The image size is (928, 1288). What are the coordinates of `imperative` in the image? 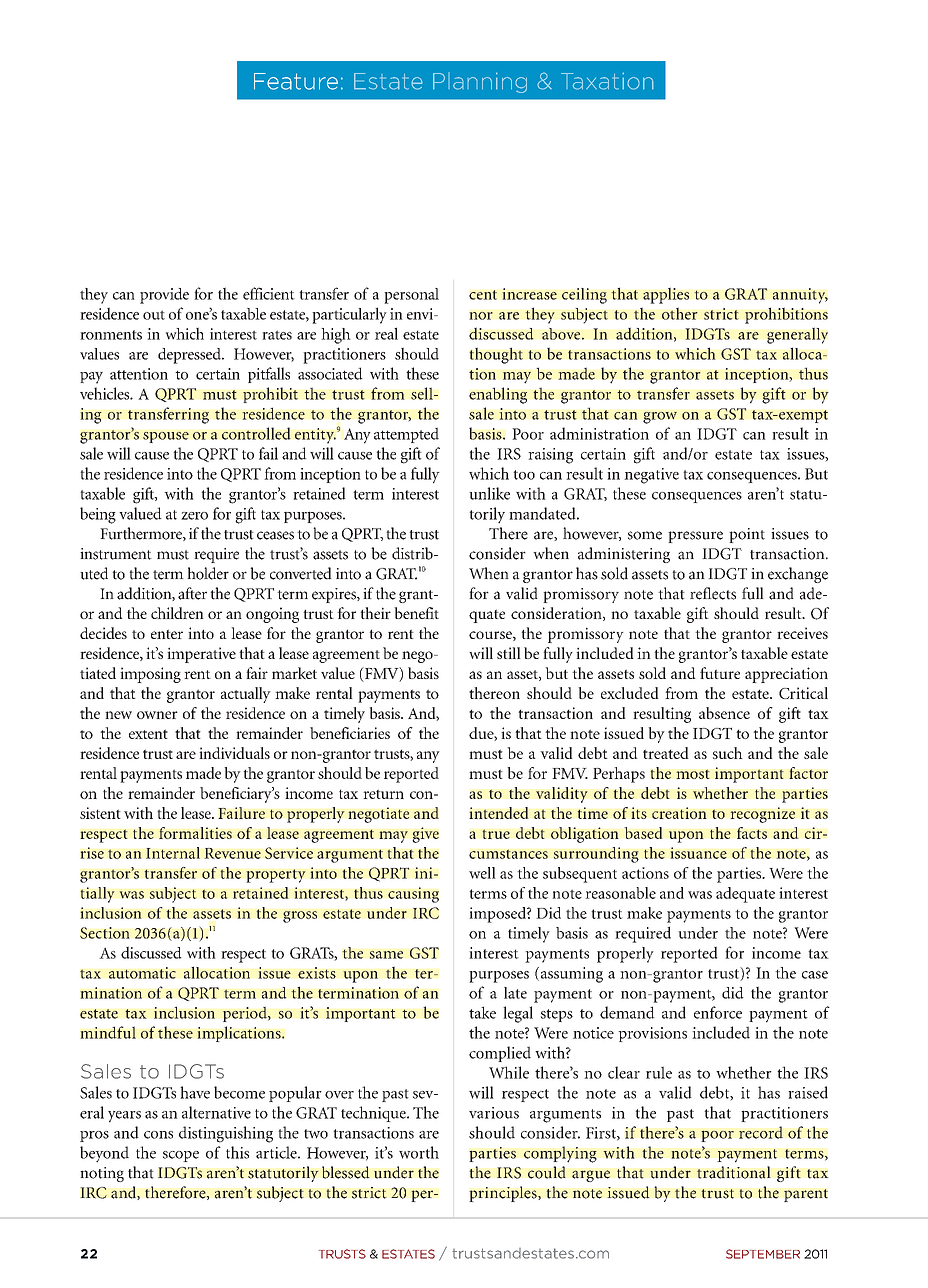 It's located at (201, 655).
